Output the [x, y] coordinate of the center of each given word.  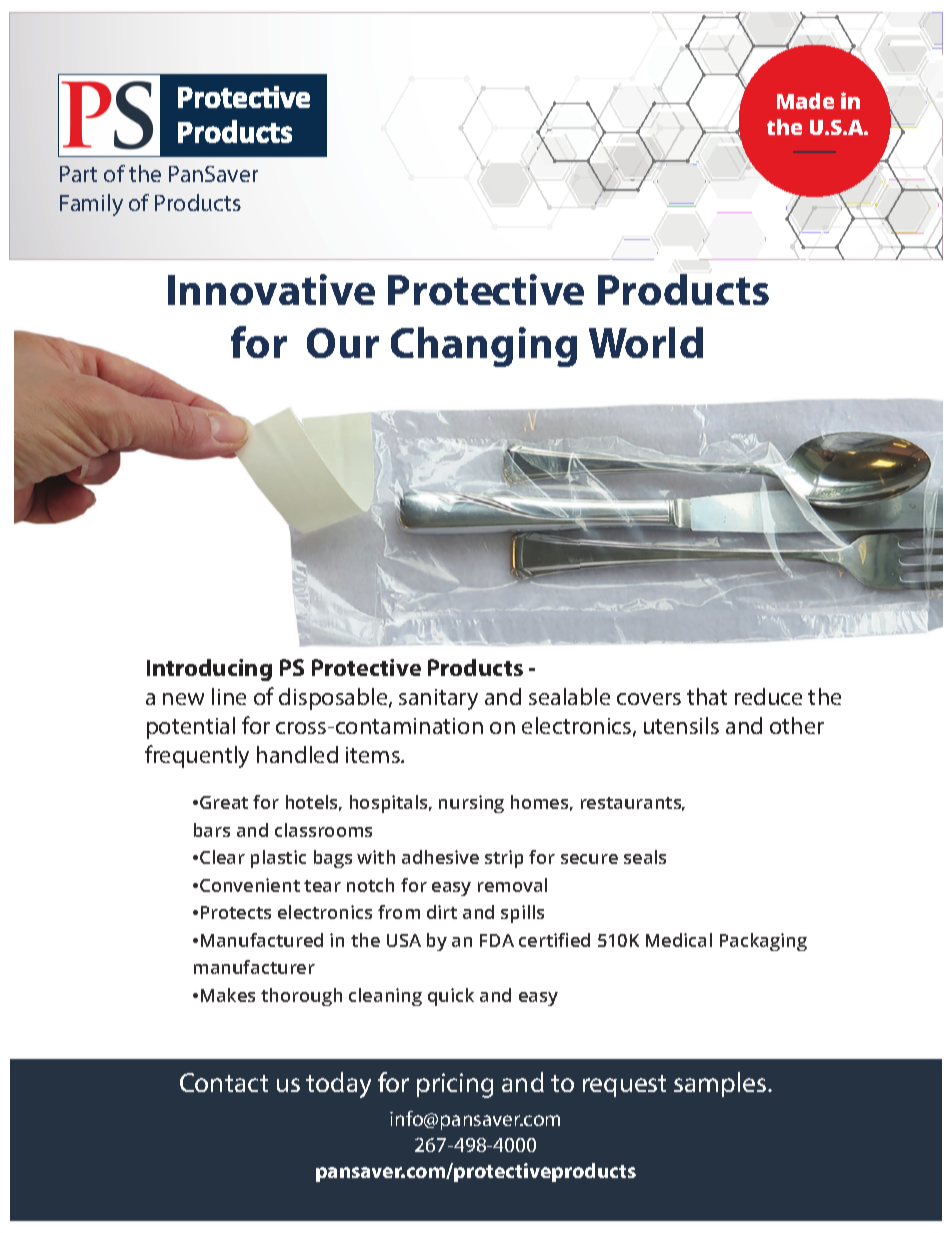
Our [343, 343]
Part [78, 174]
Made [805, 101]
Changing [484, 347]
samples [721, 1084]
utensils [681, 725]
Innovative [271, 289]
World [646, 342]
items [374, 755]
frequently [197, 756]
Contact [224, 1082]
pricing [455, 1085]
